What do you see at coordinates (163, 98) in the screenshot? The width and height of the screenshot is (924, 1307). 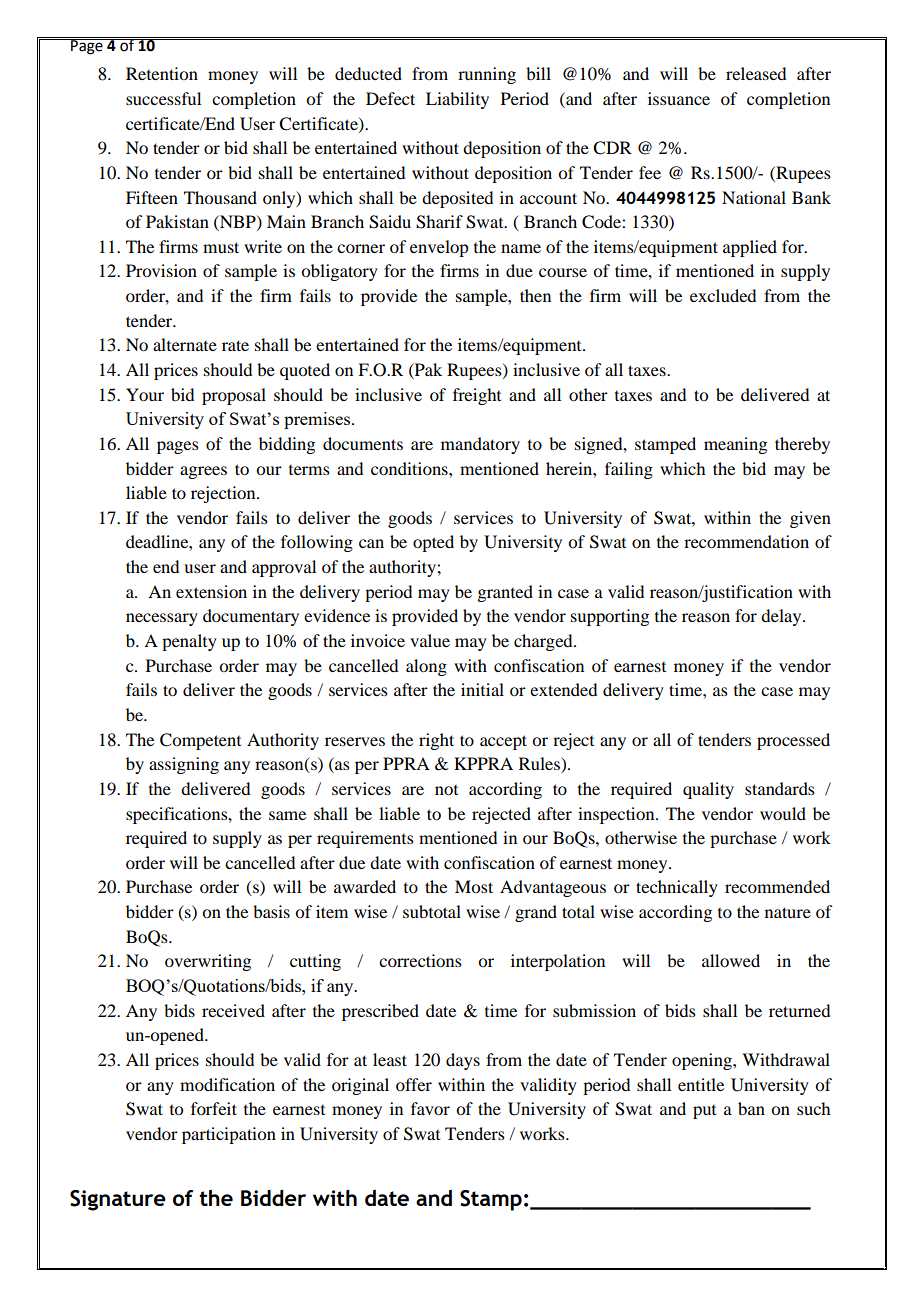 I see `successful` at bounding box center [163, 98].
